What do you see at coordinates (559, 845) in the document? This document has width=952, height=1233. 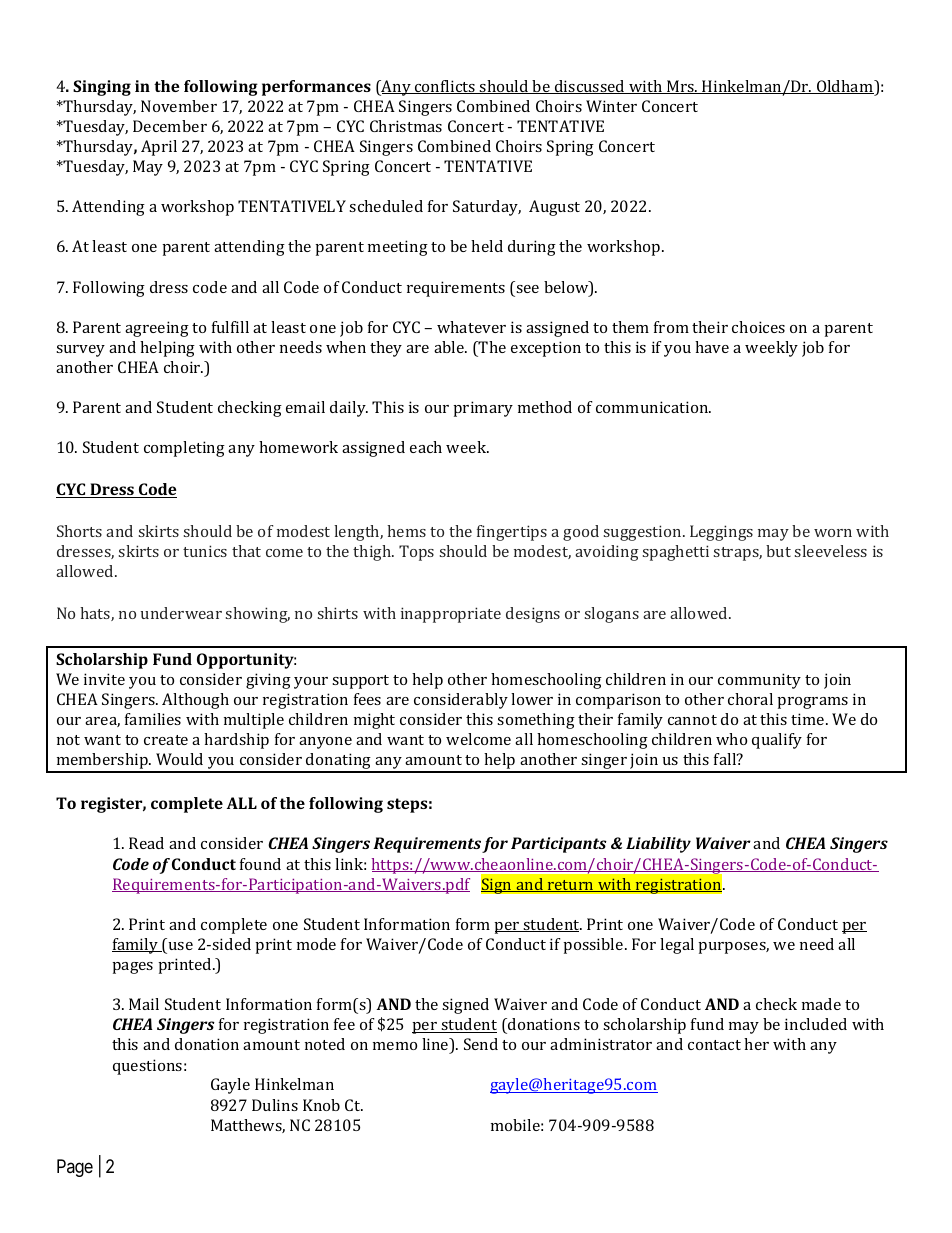 I see `Participants` at bounding box center [559, 845].
